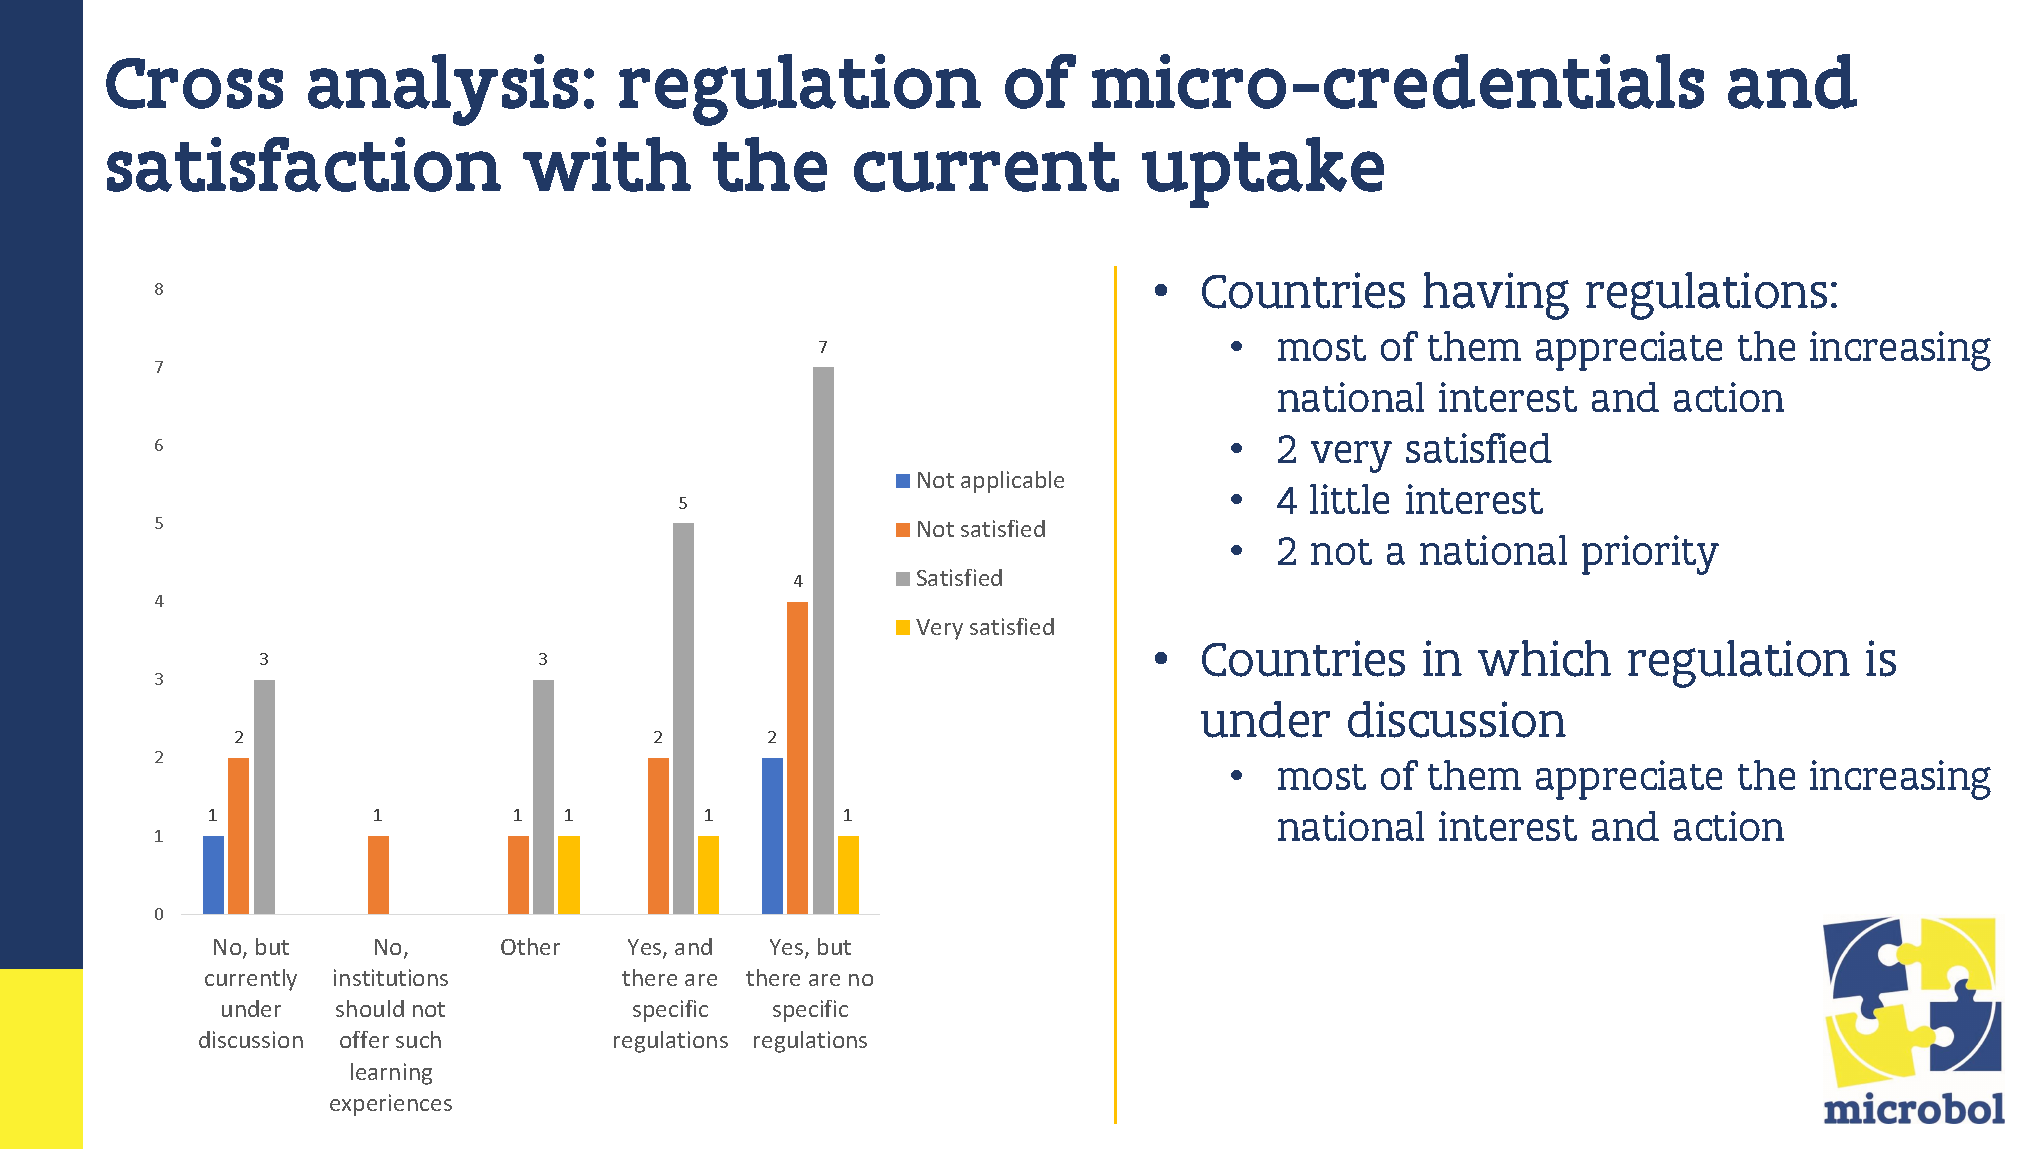 The width and height of the image is (2042, 1149). Describe the element at coordinates (443, 90) in the image. I see `analysis` at that location.
